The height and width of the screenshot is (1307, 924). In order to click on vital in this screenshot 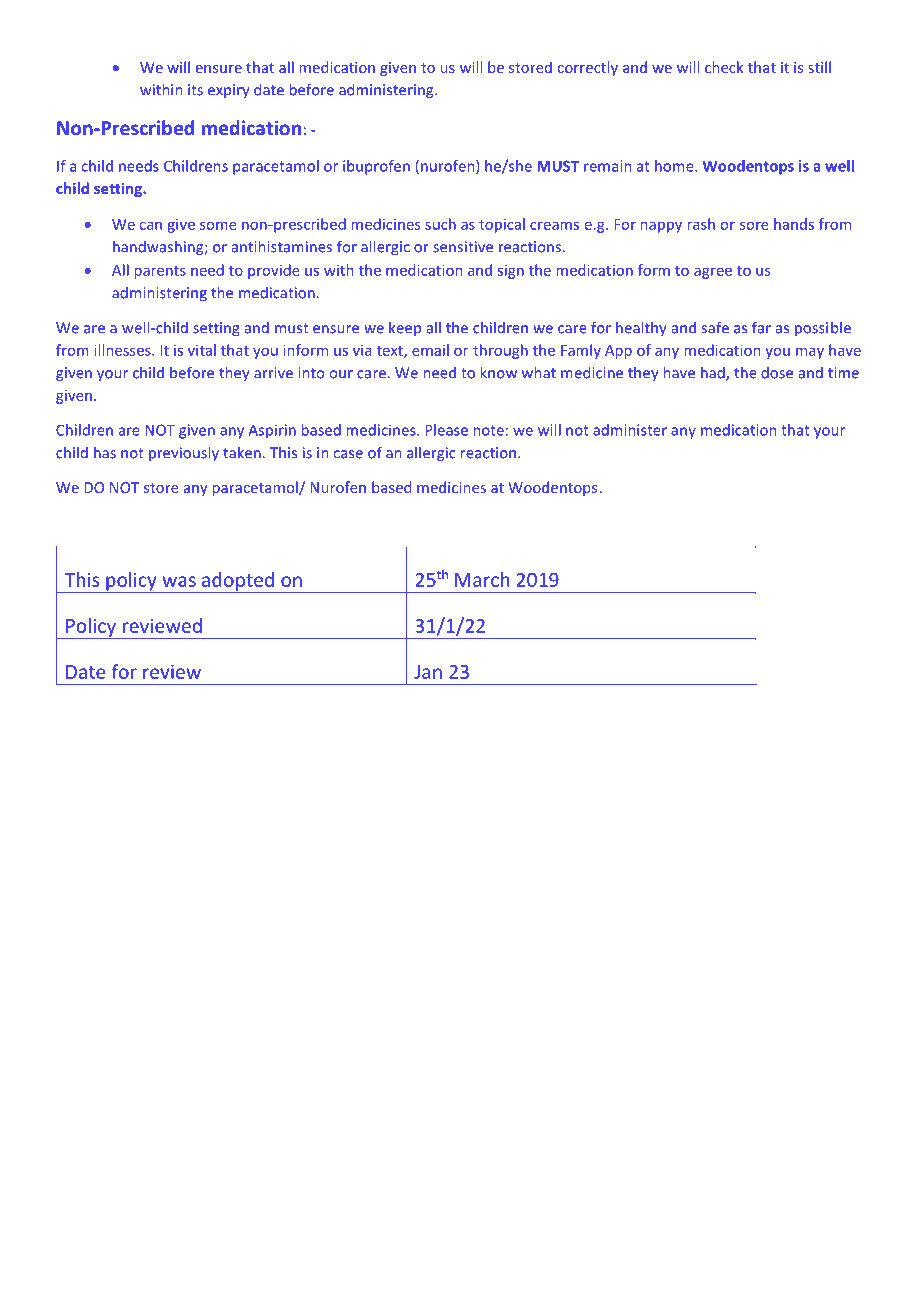, I will do `click(202, 350)`.
